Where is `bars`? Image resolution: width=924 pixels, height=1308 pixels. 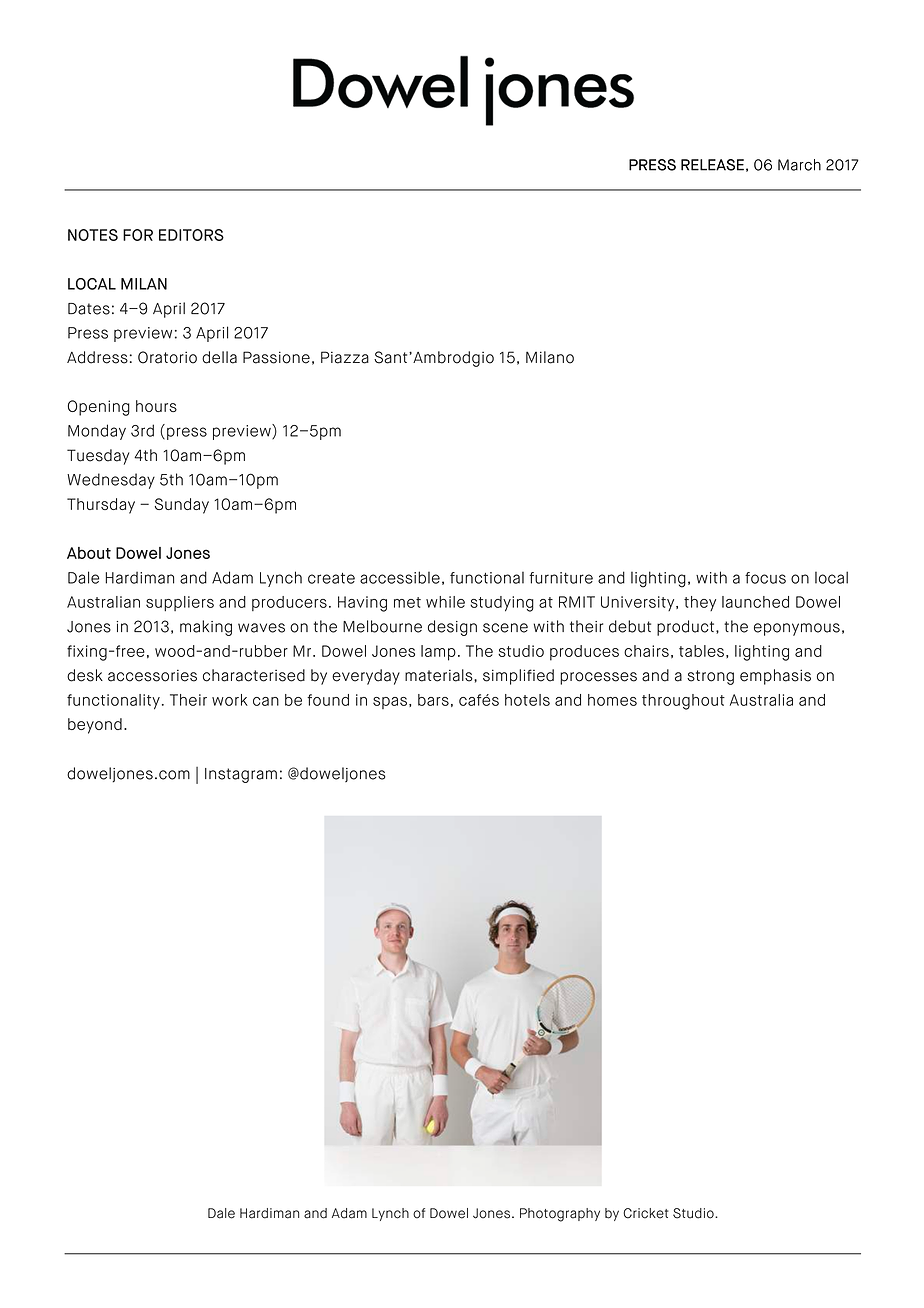 bars is located at coordinates (433, 700).
